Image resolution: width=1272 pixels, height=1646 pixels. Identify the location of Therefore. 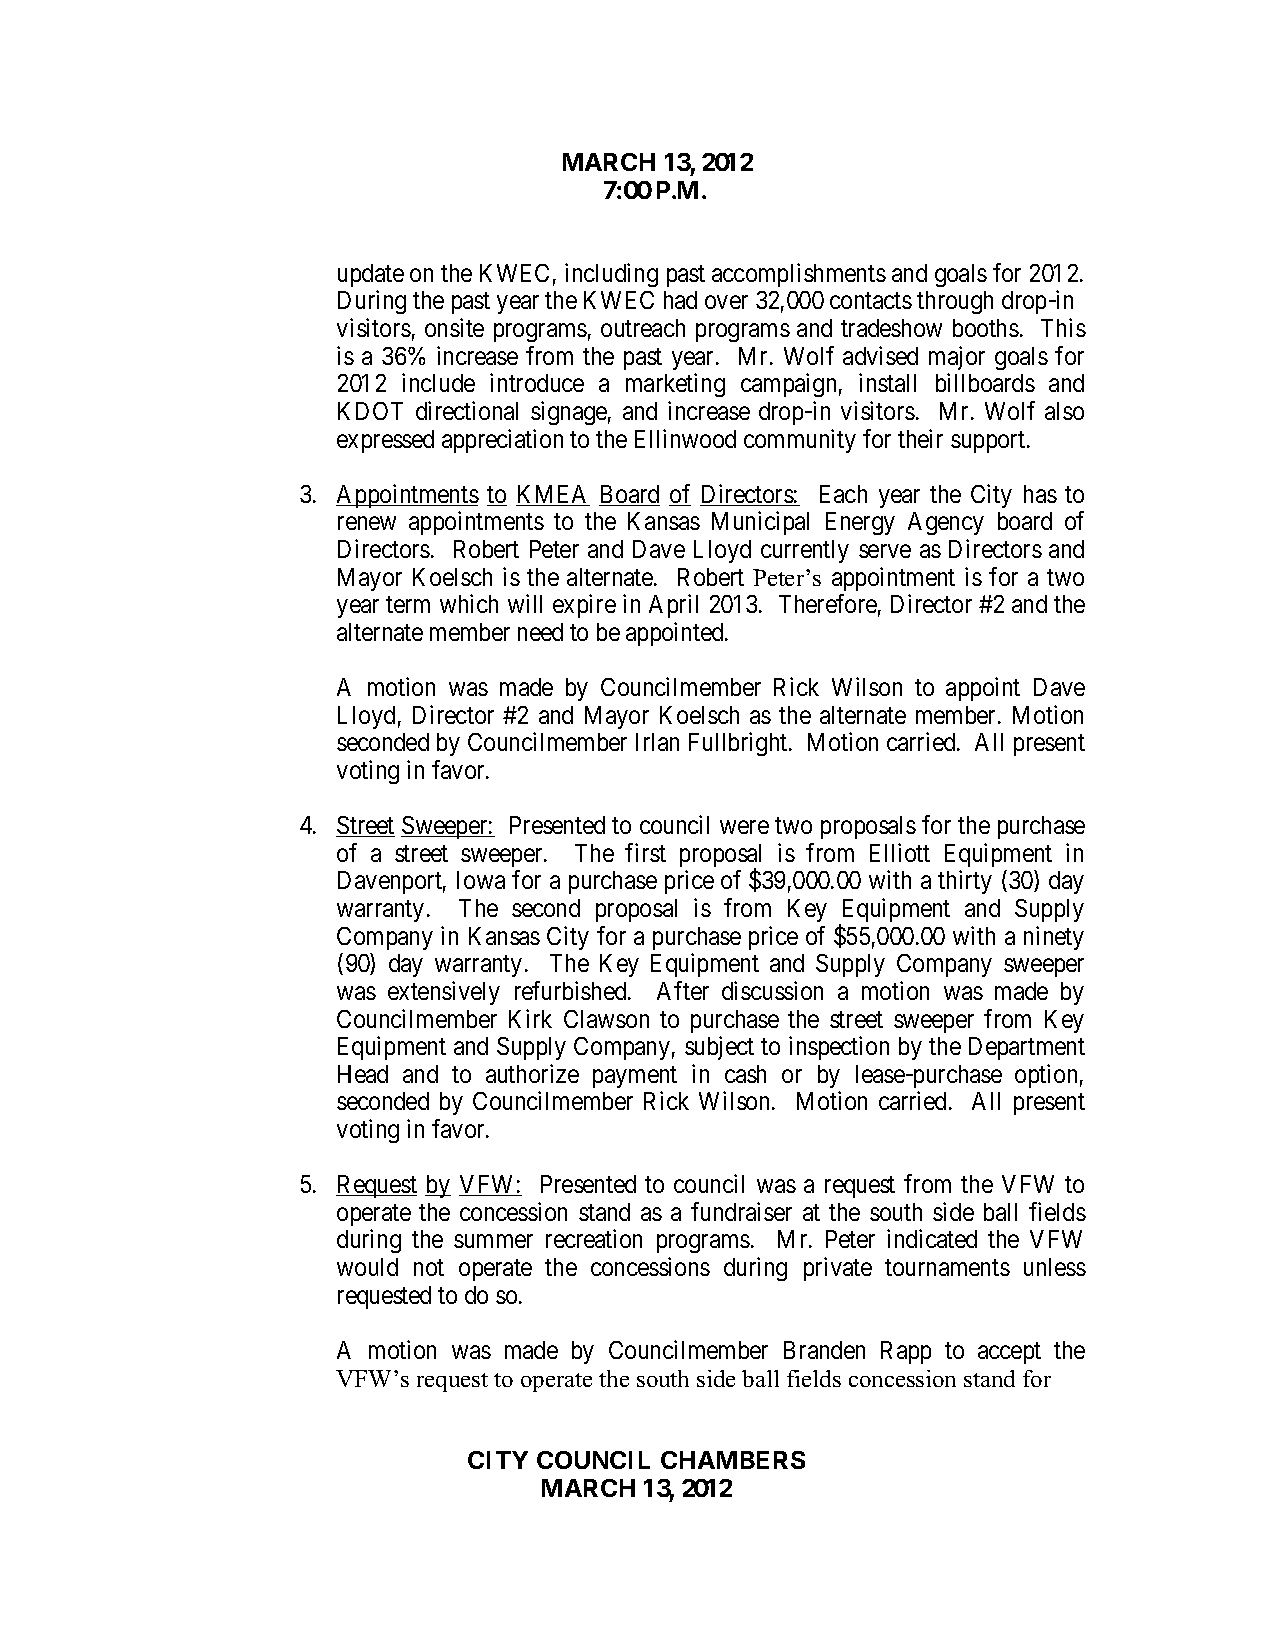
(828, 603).
